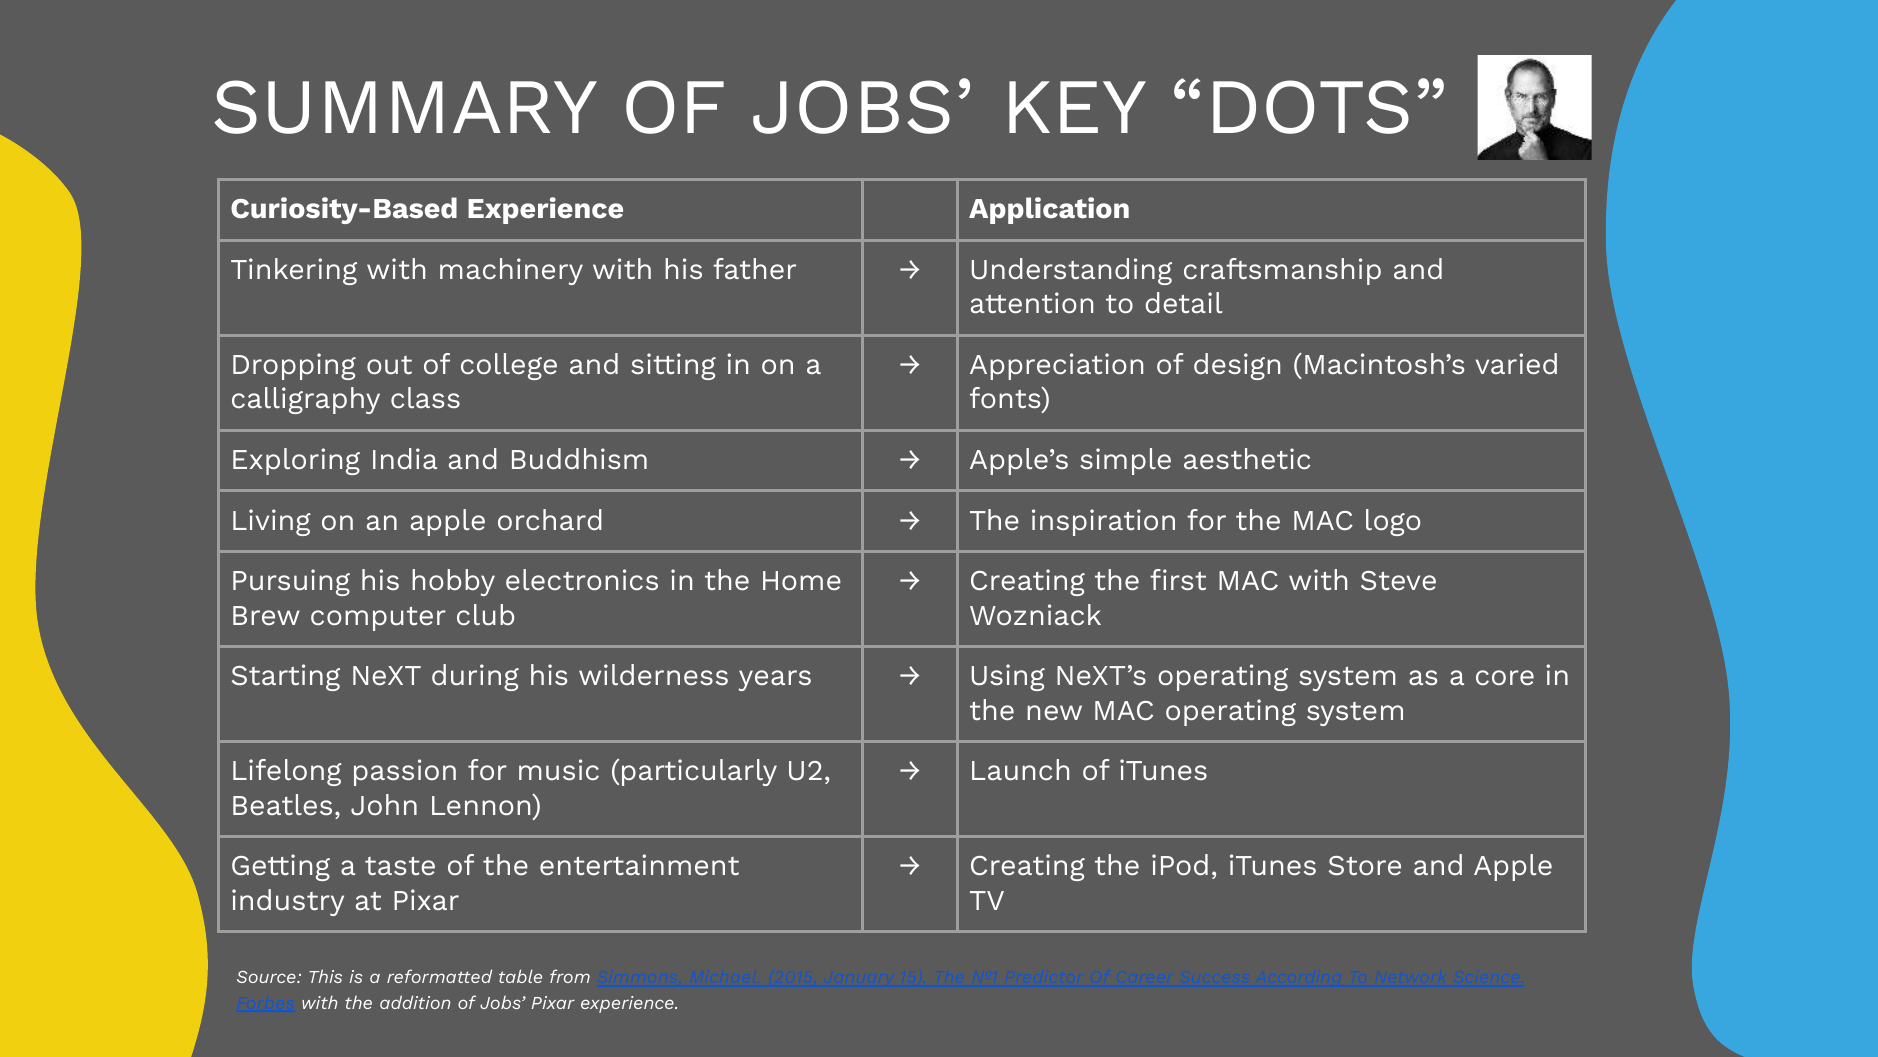 This image has height=1057, width=1878. Describe the element at coordinates (405, 107) in the image. I see `SUMMARY` at that location.
